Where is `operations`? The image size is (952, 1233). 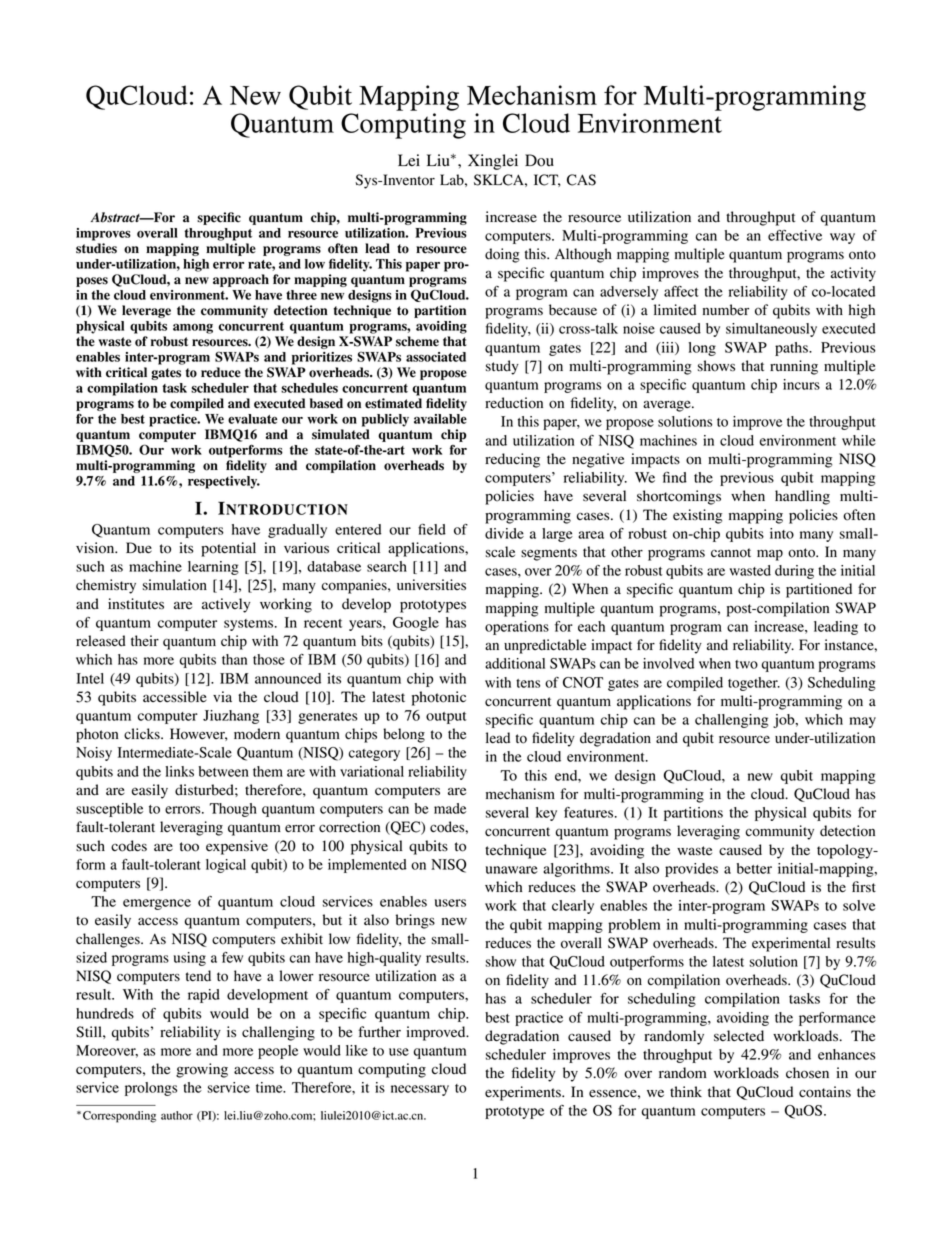
operations is located at coordinates (517, 628).
